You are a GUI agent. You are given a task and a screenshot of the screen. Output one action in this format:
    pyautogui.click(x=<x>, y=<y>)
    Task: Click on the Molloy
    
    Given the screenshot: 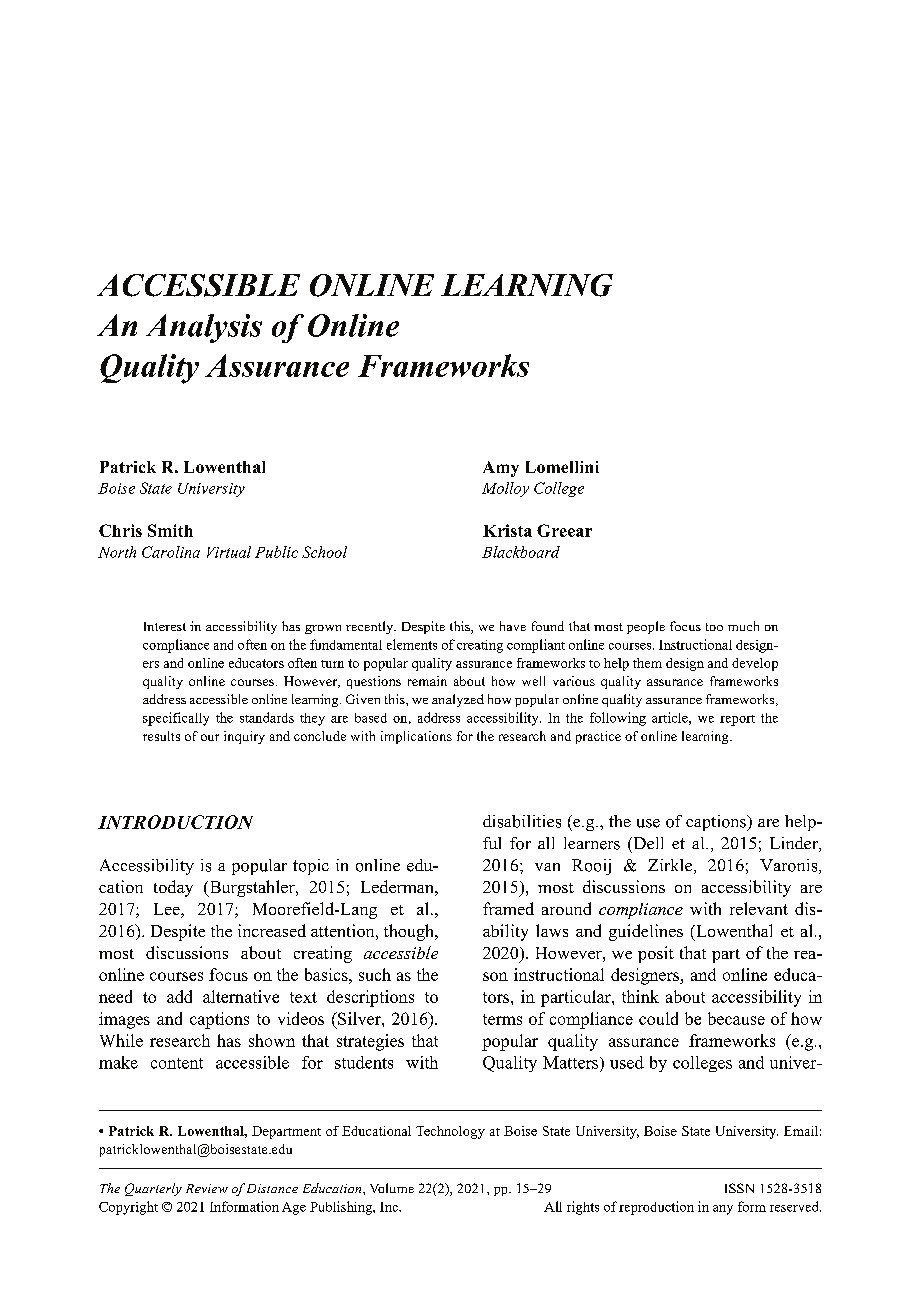 What is the action you would take?
    pyautogui.click(x=505, y=489)
